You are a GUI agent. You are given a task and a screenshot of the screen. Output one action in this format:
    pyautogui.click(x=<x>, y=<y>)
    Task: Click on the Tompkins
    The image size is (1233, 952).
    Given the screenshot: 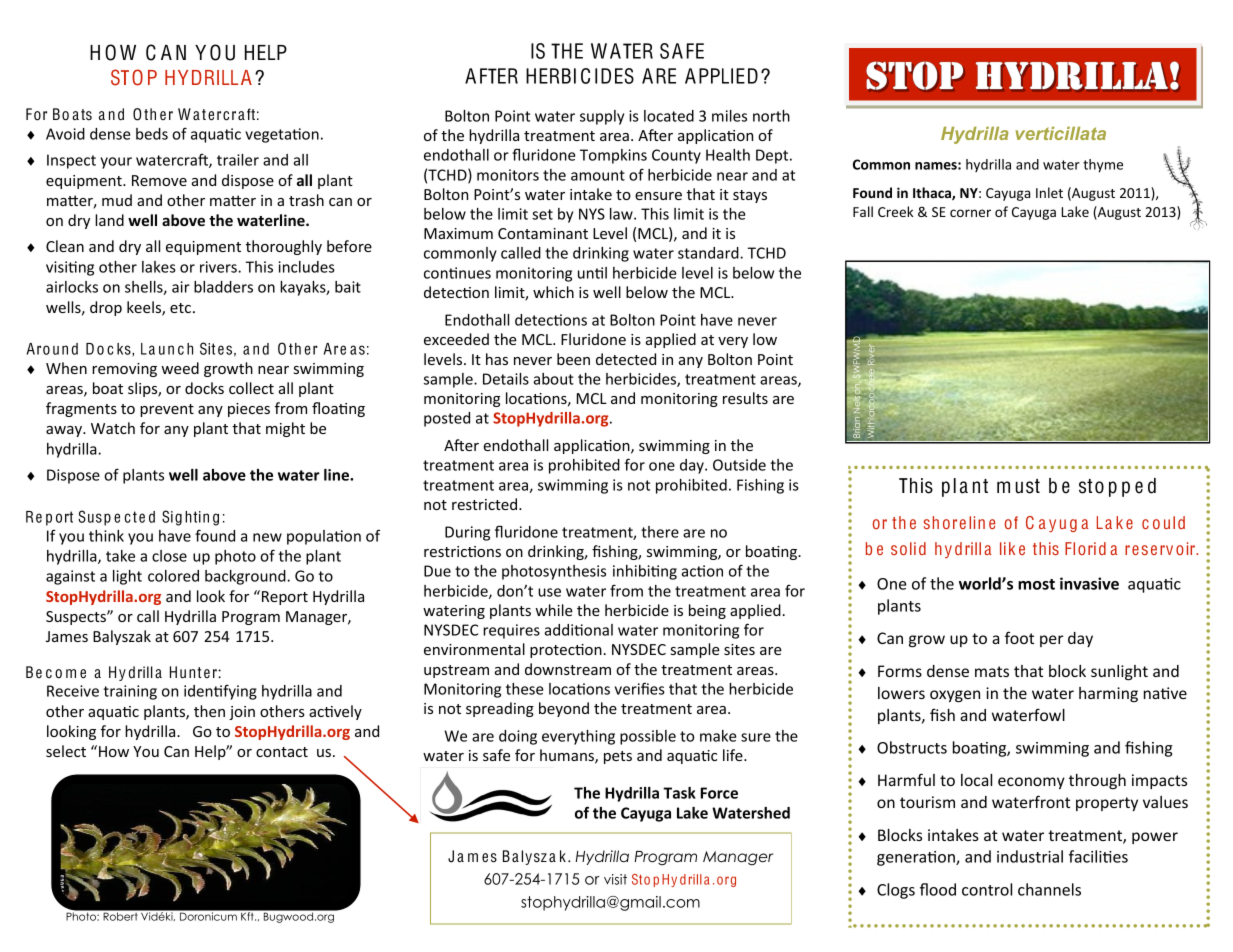 What is the action you would take?
    pyautogui.click(x=613, y=156)
